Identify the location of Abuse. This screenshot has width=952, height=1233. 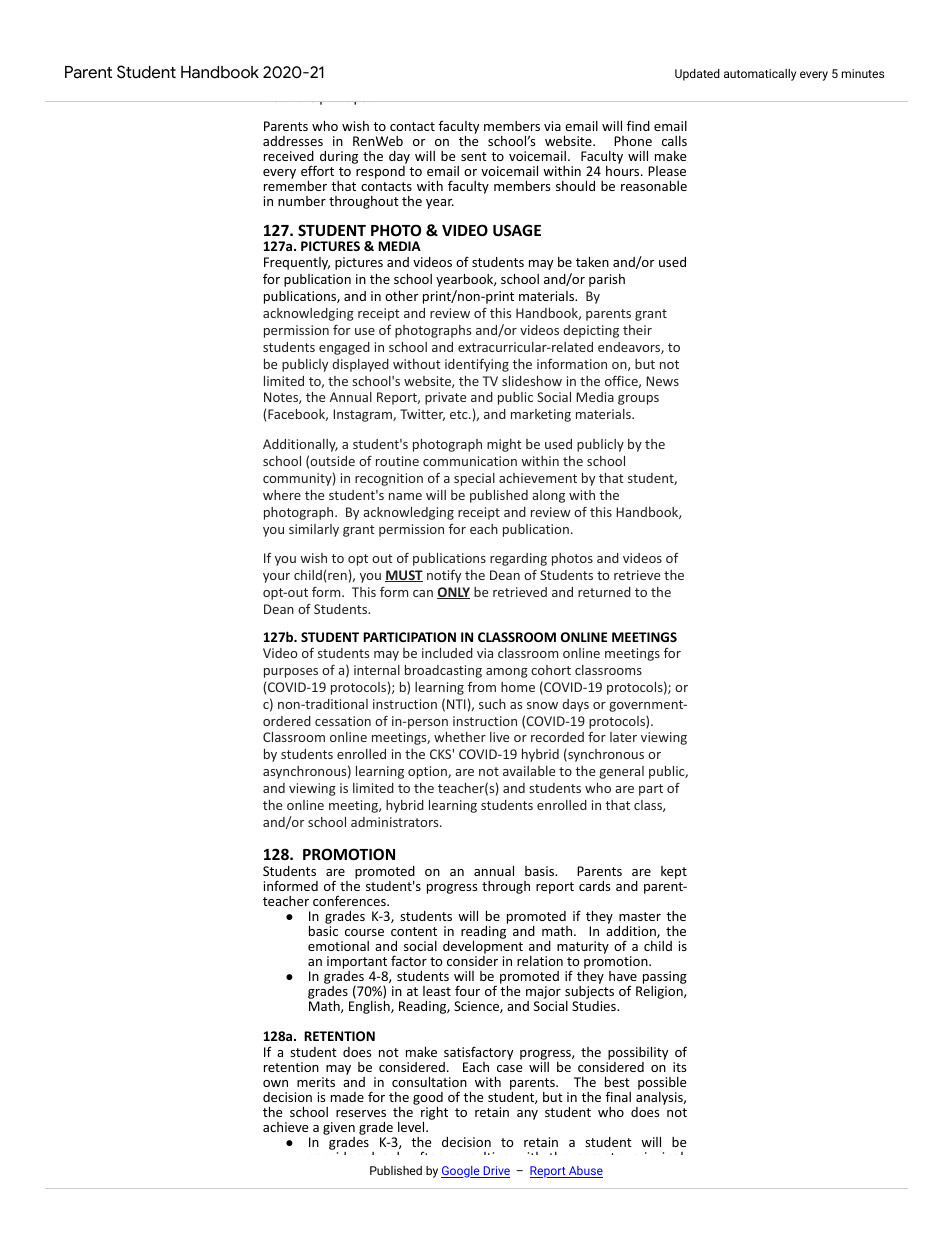
(585, 1172).
